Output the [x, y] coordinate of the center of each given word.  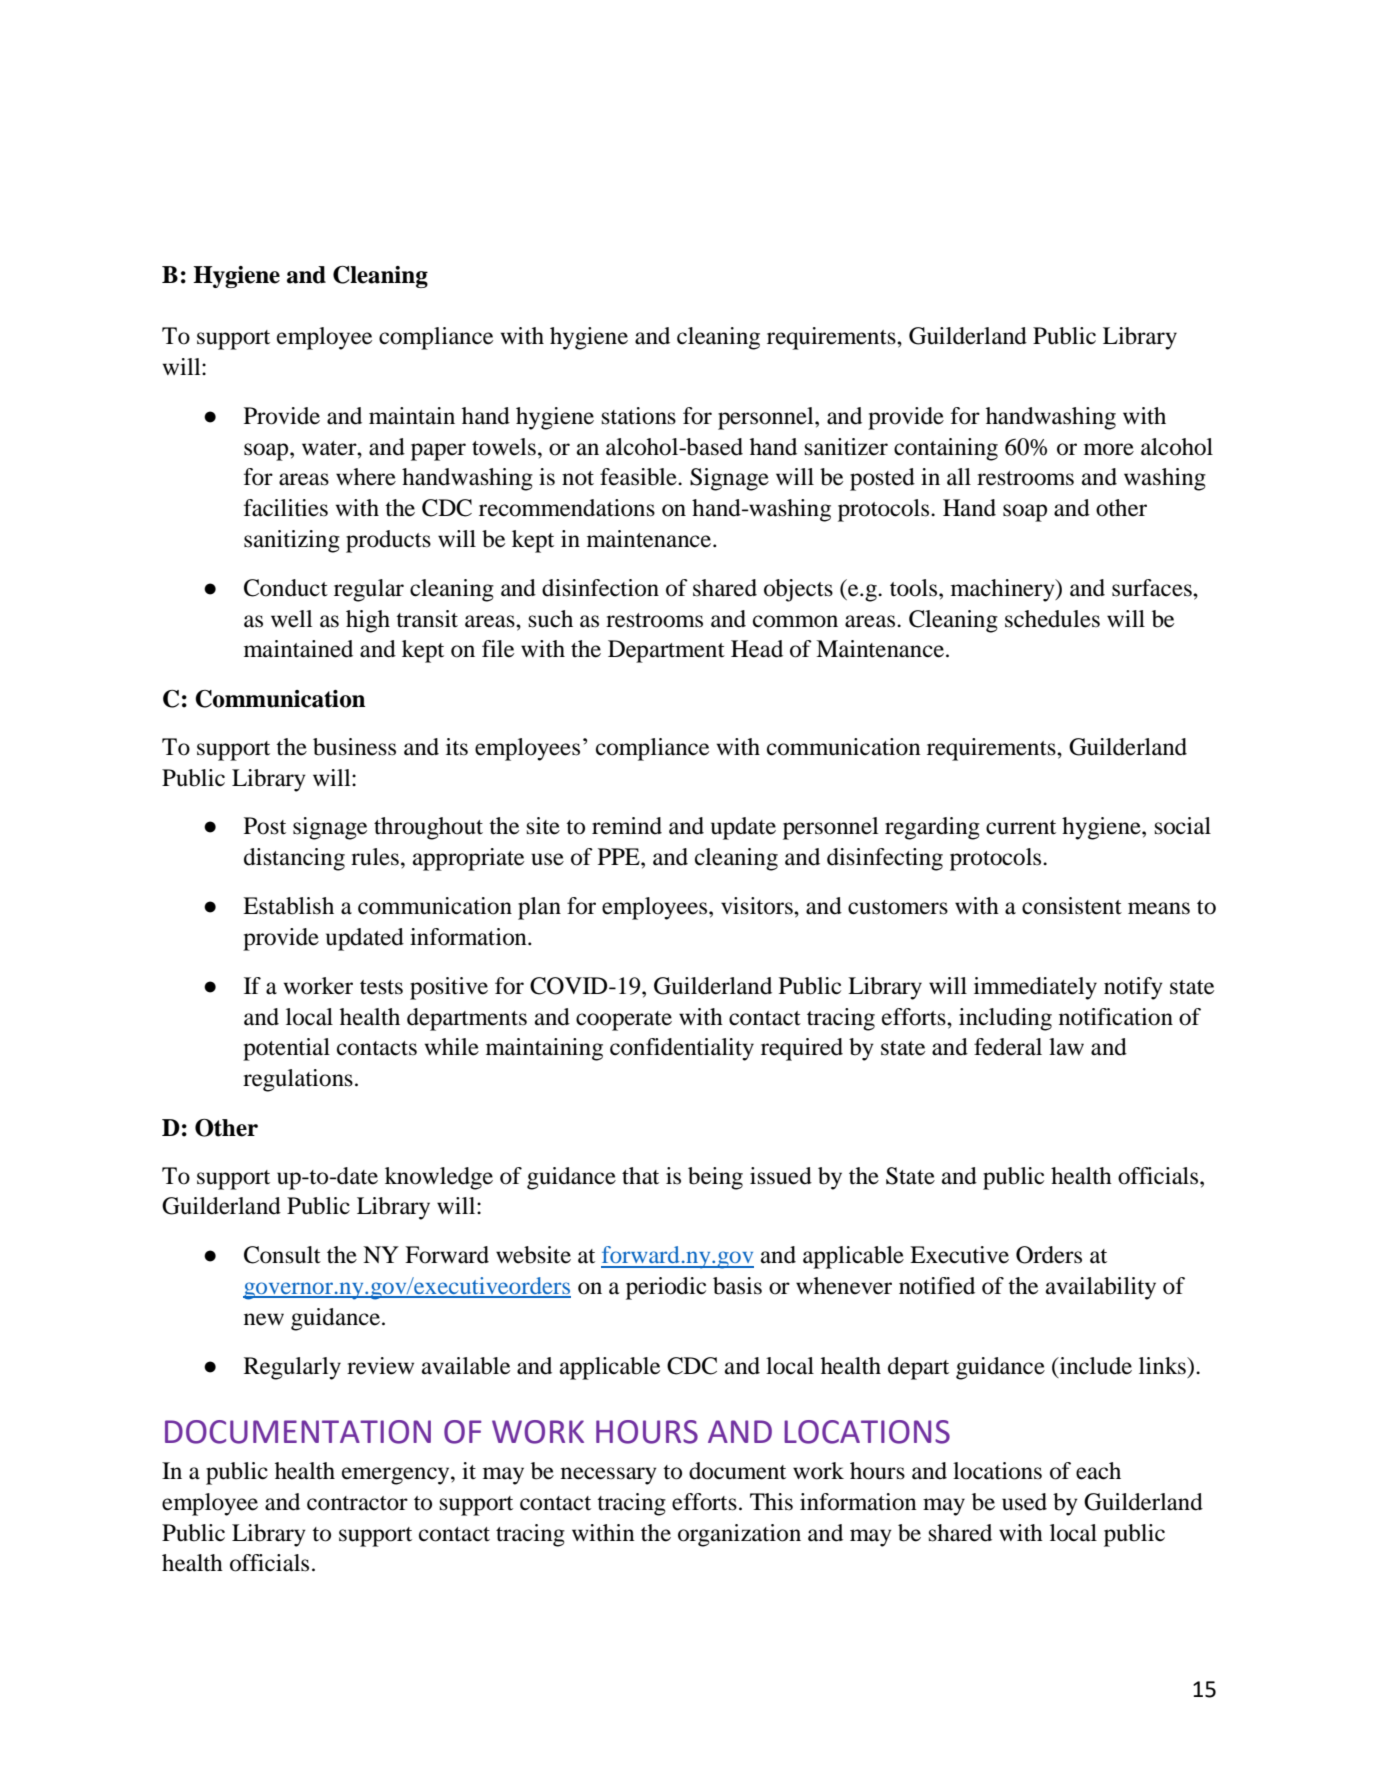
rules [375, 857]
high [368, 621]
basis [737, 1286]
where [366, 477]
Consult [282, 1255]
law [1066, 1047]
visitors [758, 906]
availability [1101, 1288]
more [1109, 449]
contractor [357, 1503]
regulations [298, 1080]
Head [757, 649]
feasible [639, 477]
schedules [1052, 619]
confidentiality [682, 1049]
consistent [1072, 906]
